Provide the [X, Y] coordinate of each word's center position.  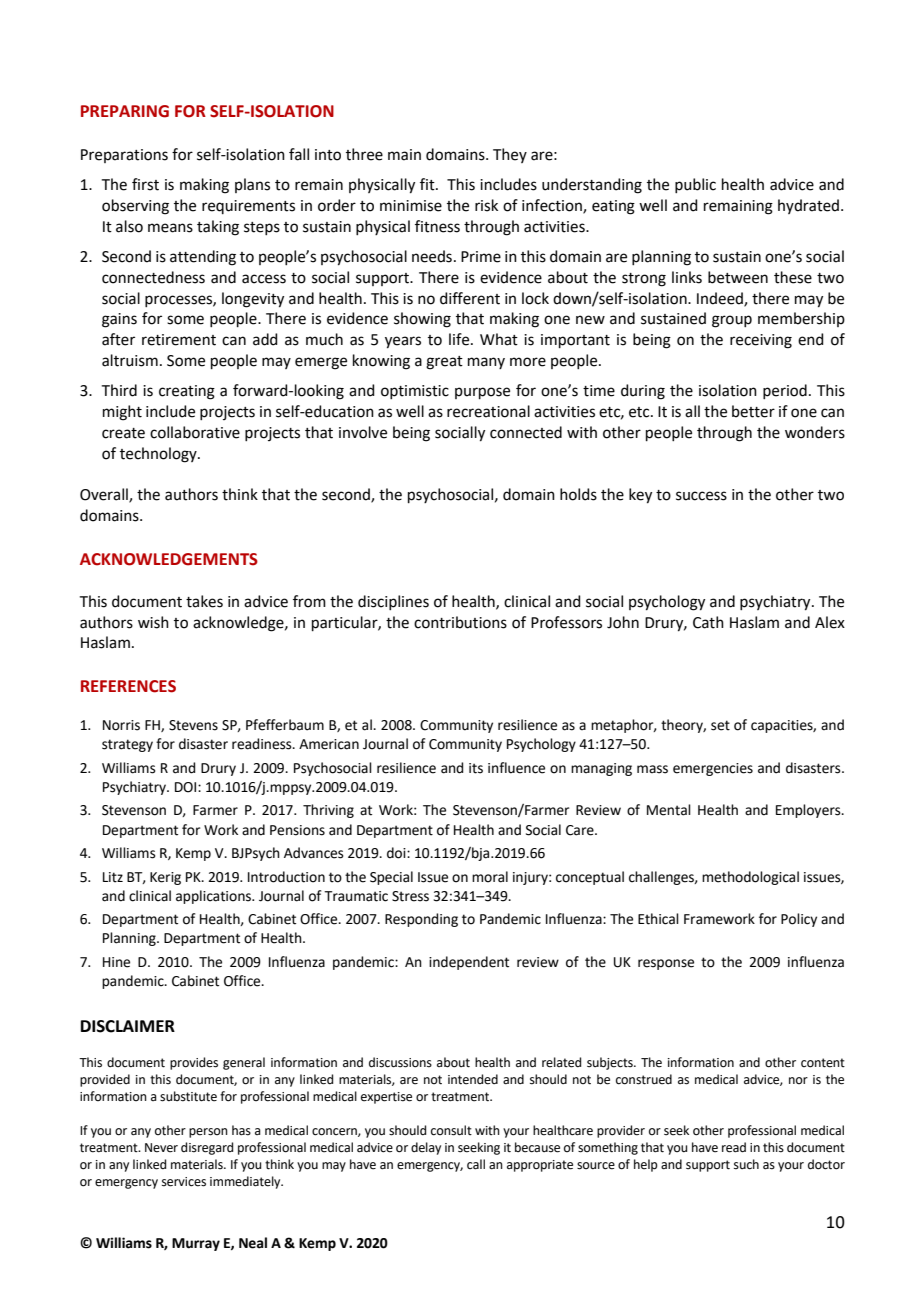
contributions [460, 622]
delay [426, 1148]
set [720, 725]
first [145, 184]
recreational [488, 411]
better [753, 411]
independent [469, 963]
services [184, 1182]
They [510, 155]
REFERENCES [128, 686]
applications [214, 897]
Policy [799, 920]
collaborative [195, 432]
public [695, 185]
